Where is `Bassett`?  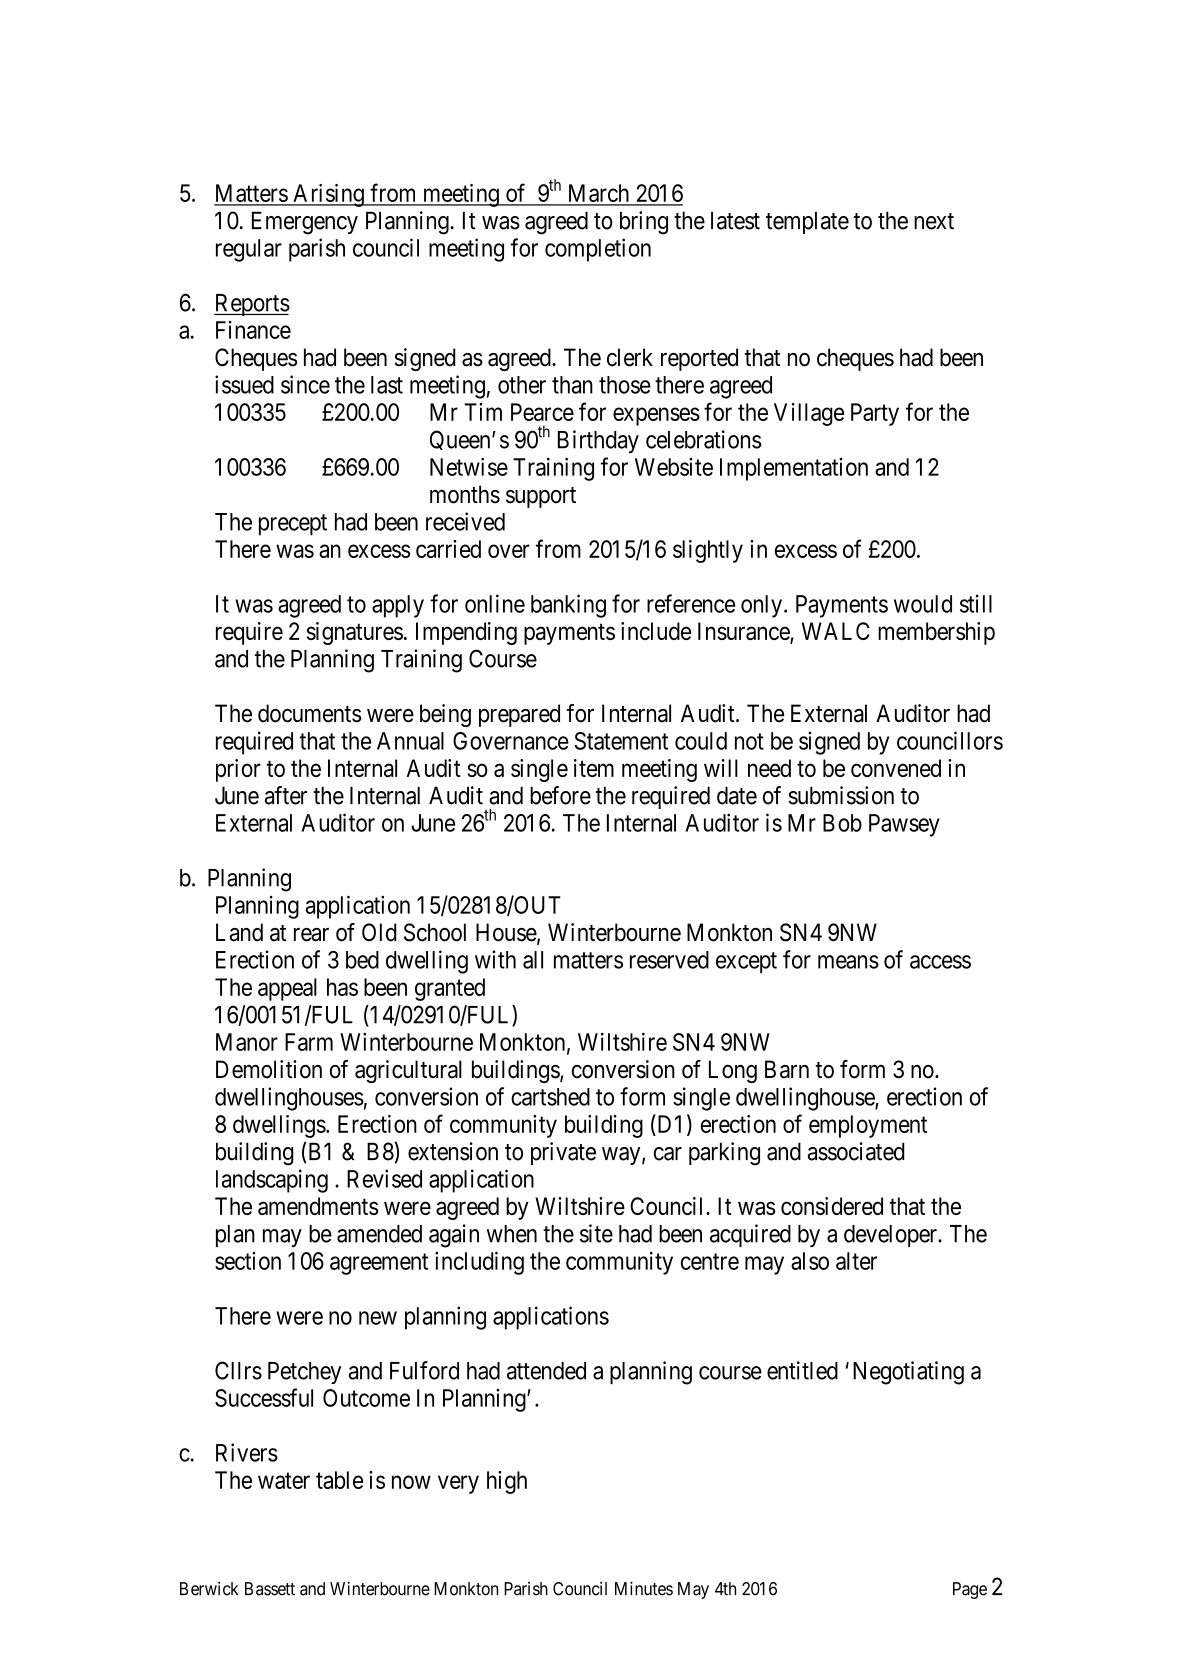
Bassett is located at coordinates (270, 1589).
